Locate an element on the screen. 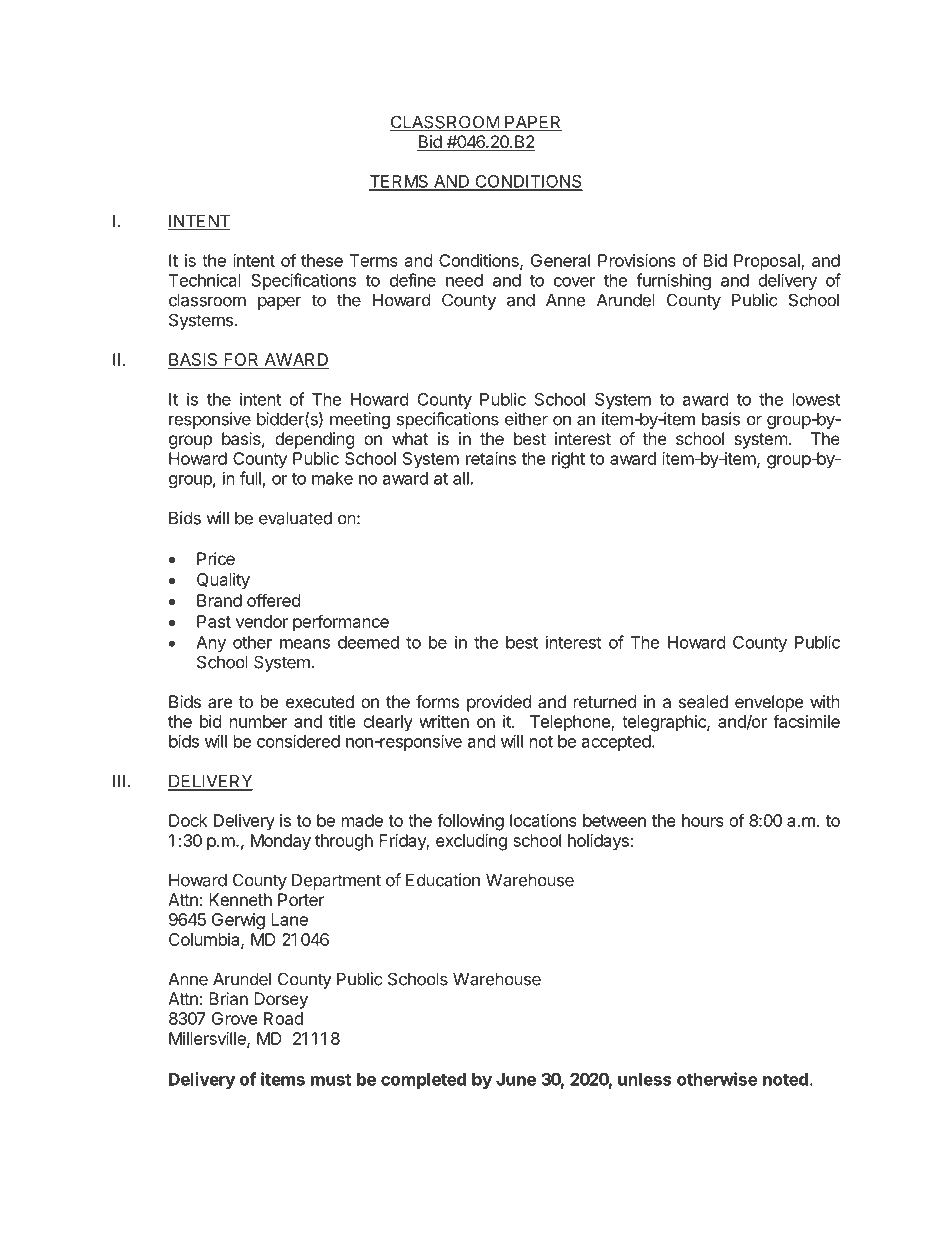 The width and height of the screenshot is (952, 1233). following is located at coordinates (470, 822).
